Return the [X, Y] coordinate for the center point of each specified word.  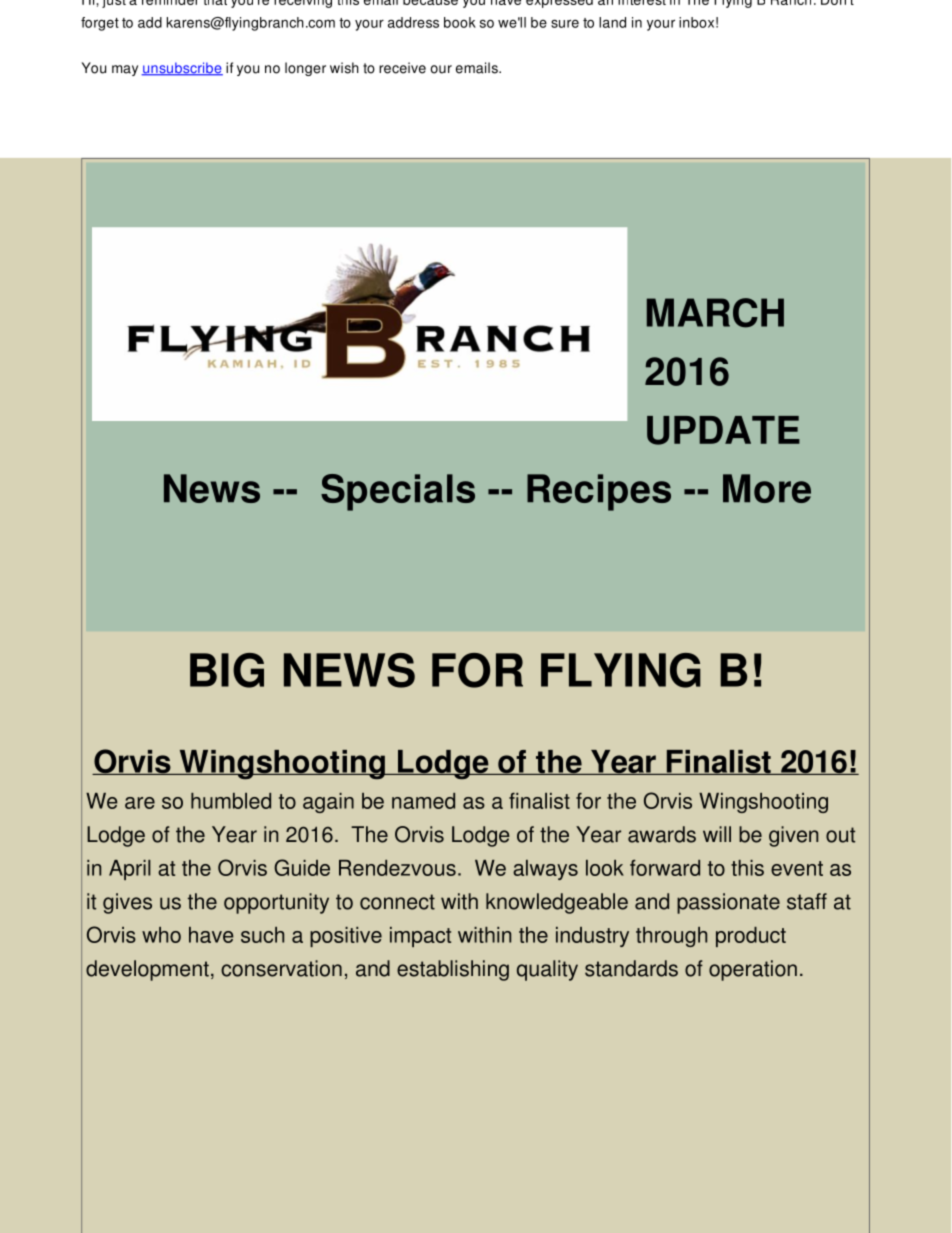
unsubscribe [182, 69]
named [423, 801]
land [612, 22]
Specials [398, 492]
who [161, 935]
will [717, 834]
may [125, 70]
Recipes [599, 492]
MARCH [715, 313]
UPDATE [723, 430]
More [767, 488]
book [460, 22]
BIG [227, 670]
